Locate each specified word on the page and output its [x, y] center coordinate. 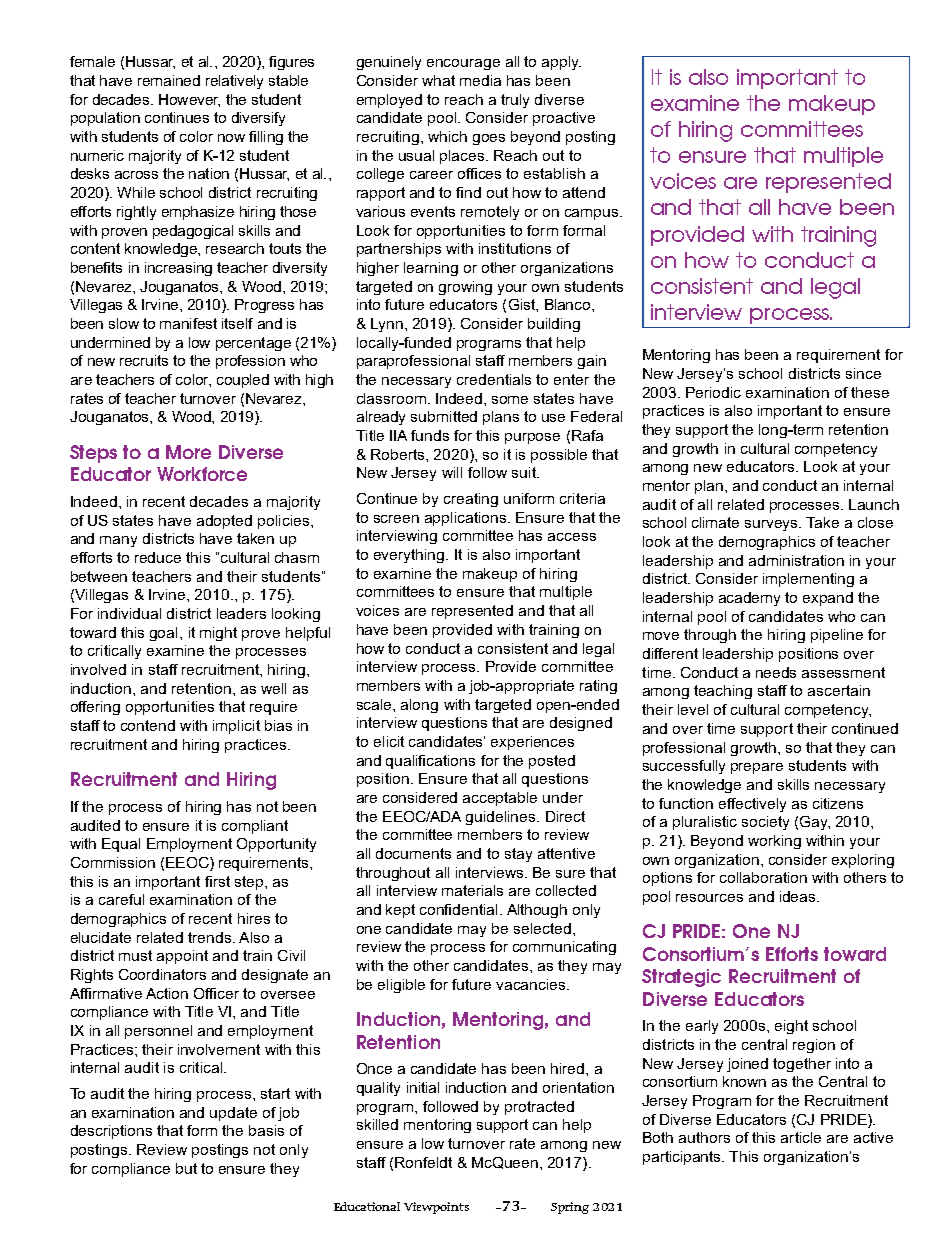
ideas [799, 896]
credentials [494, 379]
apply [561, 63]
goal [163, 634]
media [480, 80]
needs [776, 672]
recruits [144, 360]
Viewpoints [436, 1208]
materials [472, 890]
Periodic [713, 392]
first [217, 881]
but [186, 1168]
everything [410, 556]
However [189, 100]
